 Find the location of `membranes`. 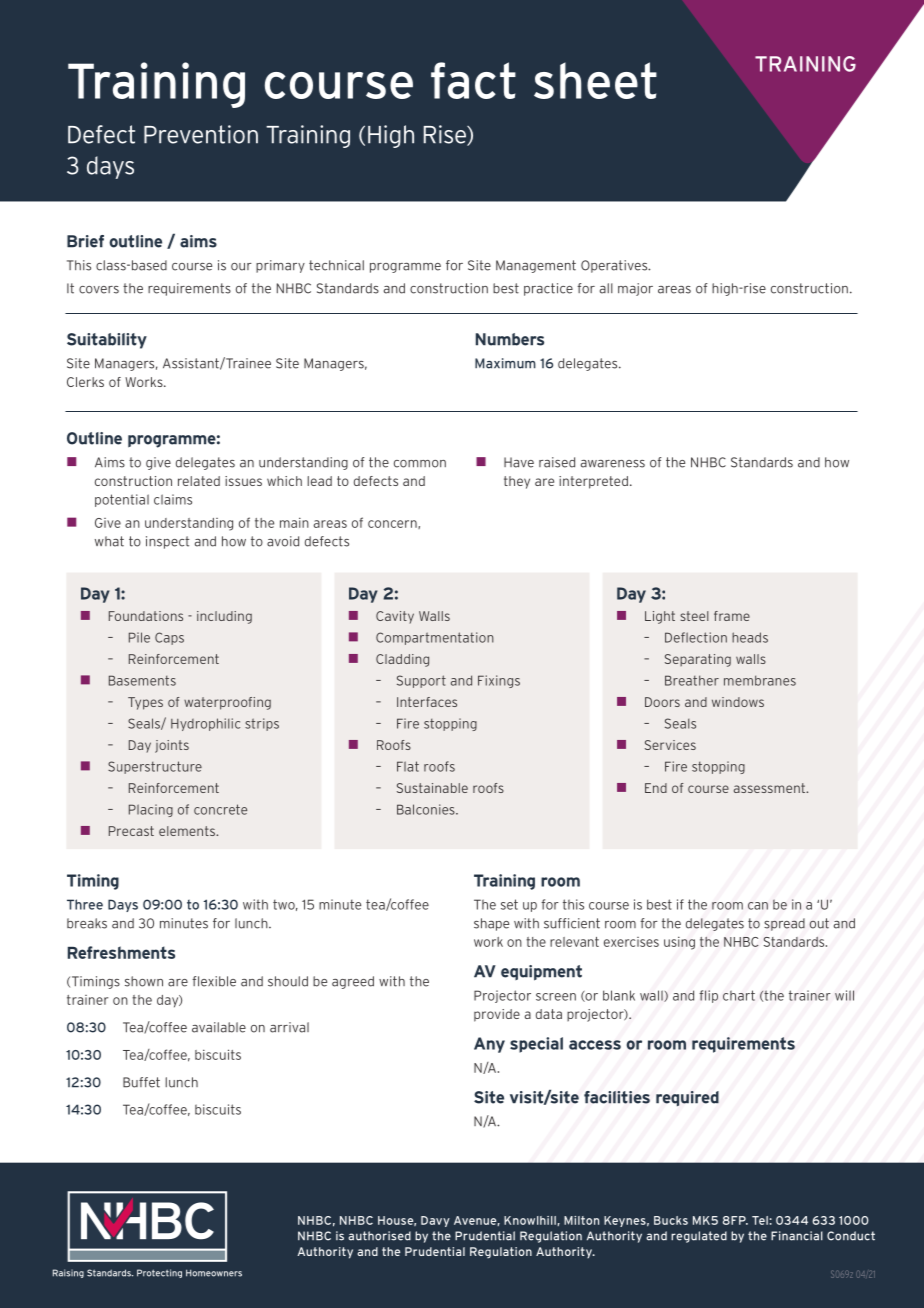

membranes is located at coordinates (760, 680).
